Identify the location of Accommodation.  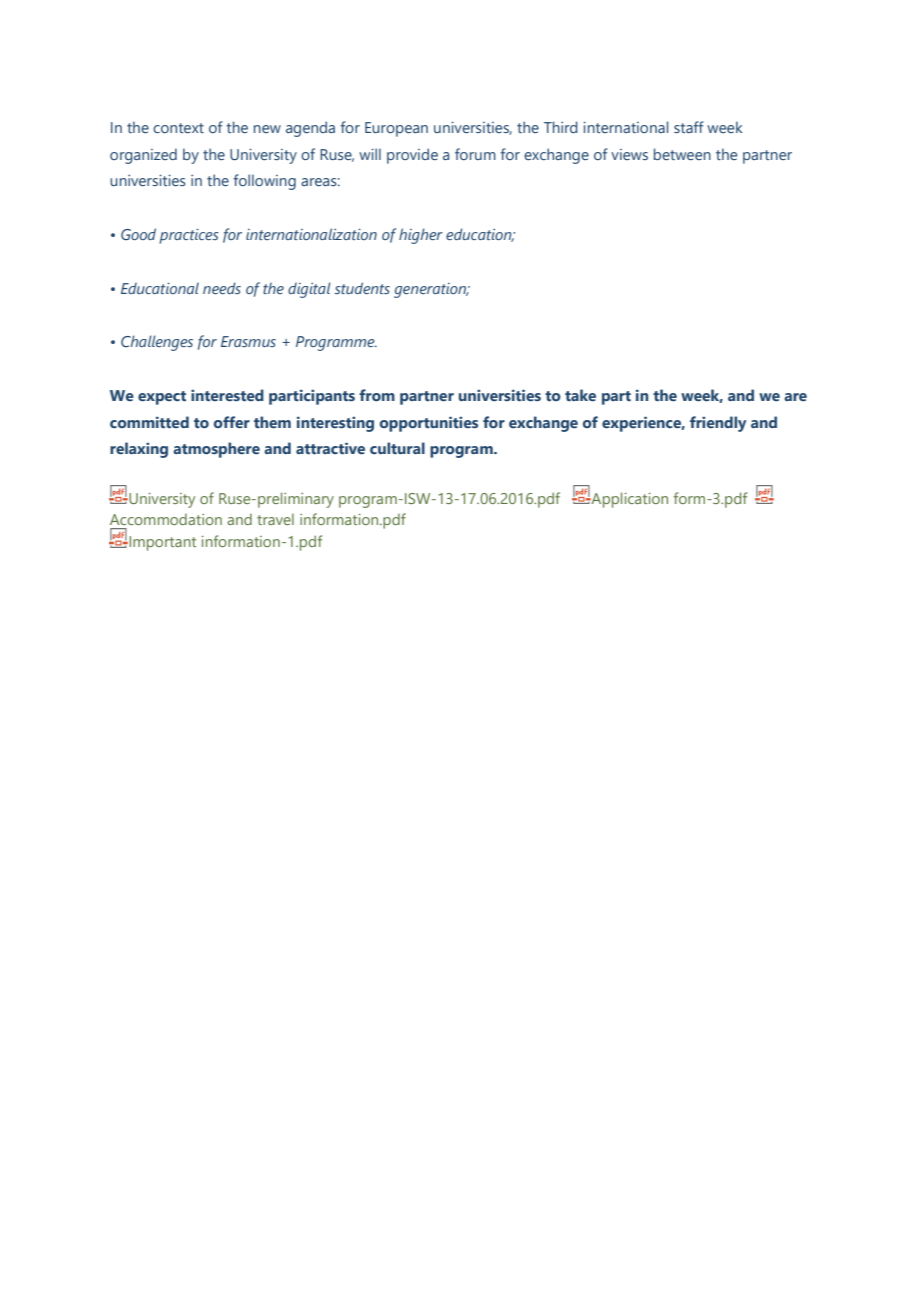
(166, 519).
